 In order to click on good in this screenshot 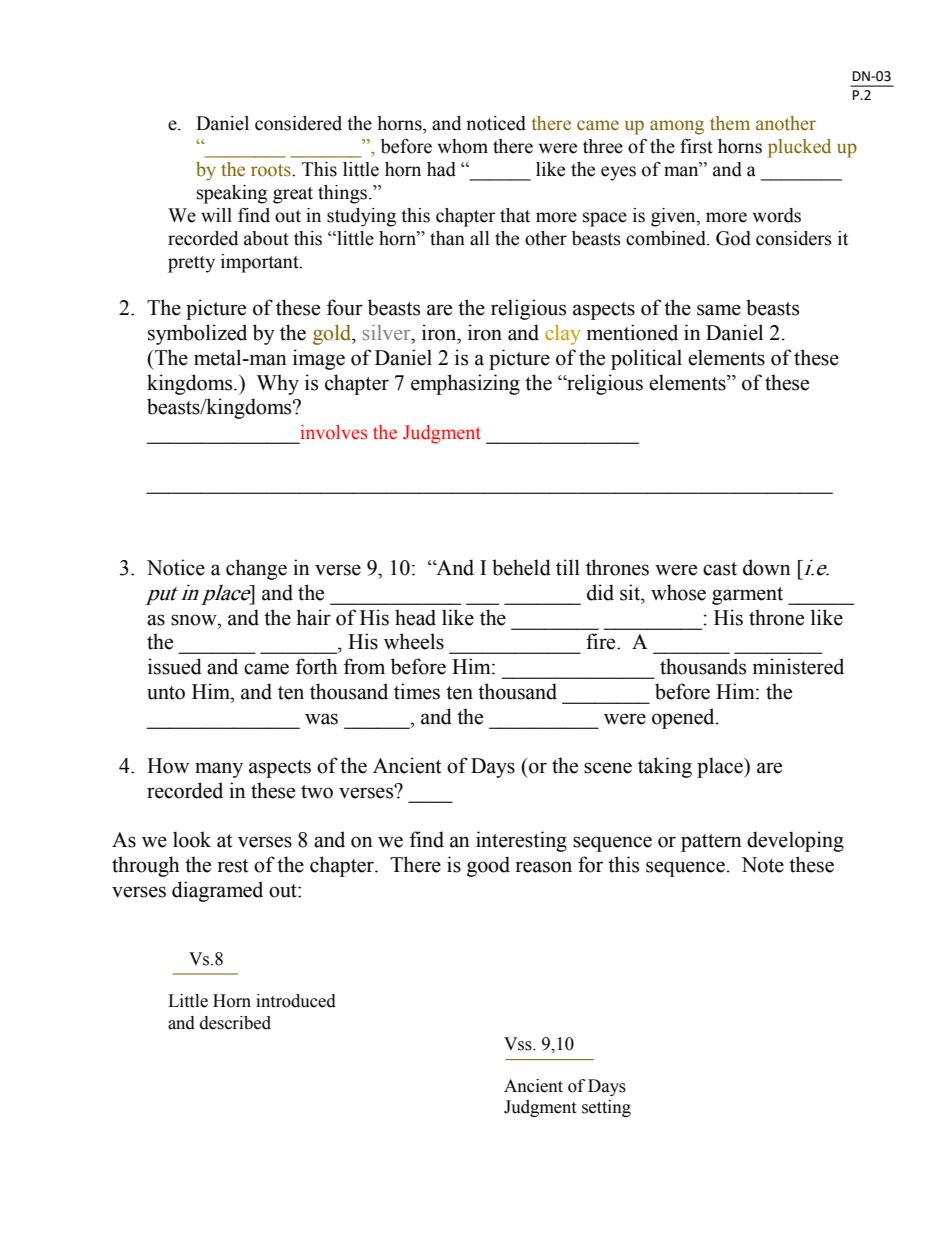, I will do `click(488, 866)`.
